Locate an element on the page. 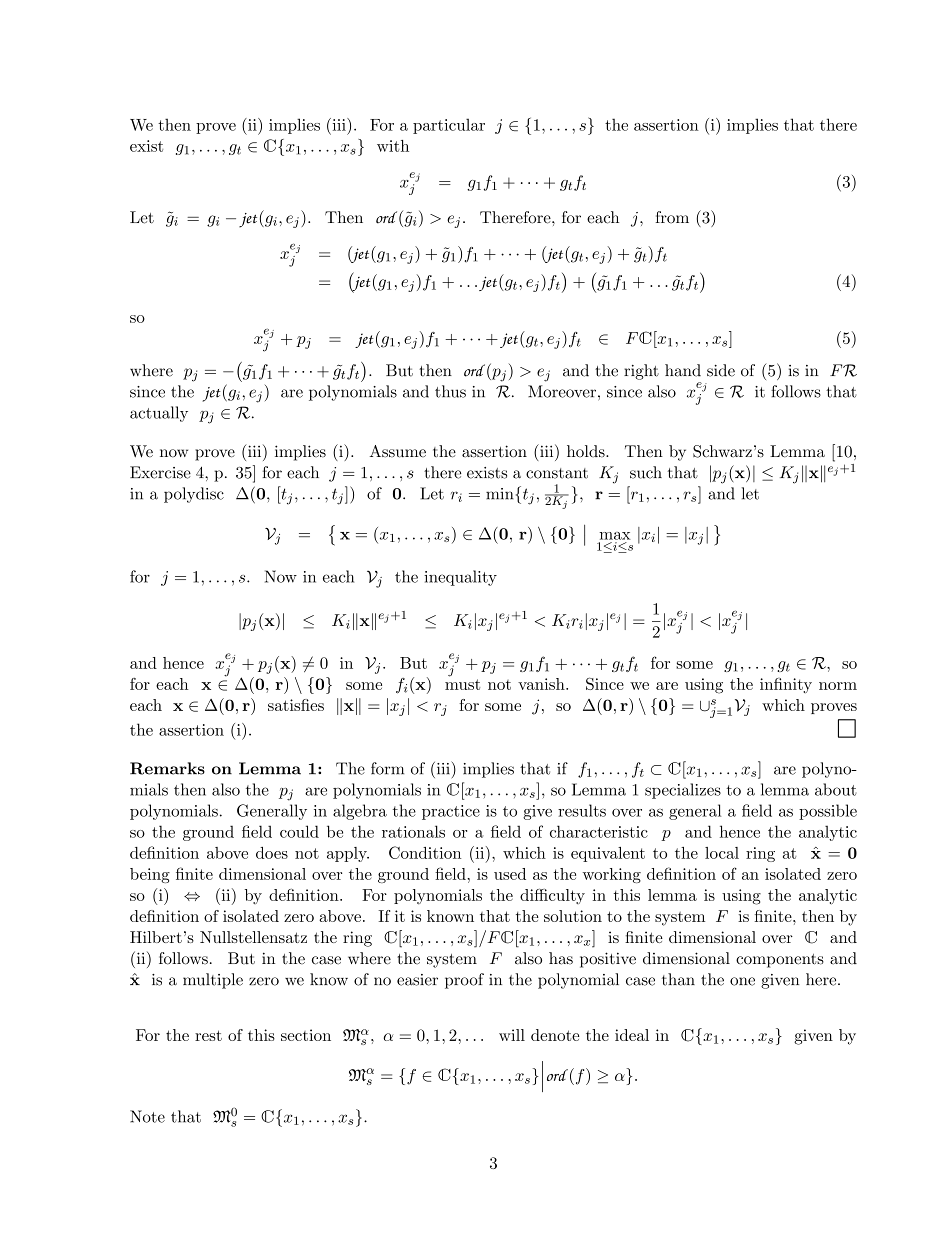  multiple is located at coordinates (213, 981).
